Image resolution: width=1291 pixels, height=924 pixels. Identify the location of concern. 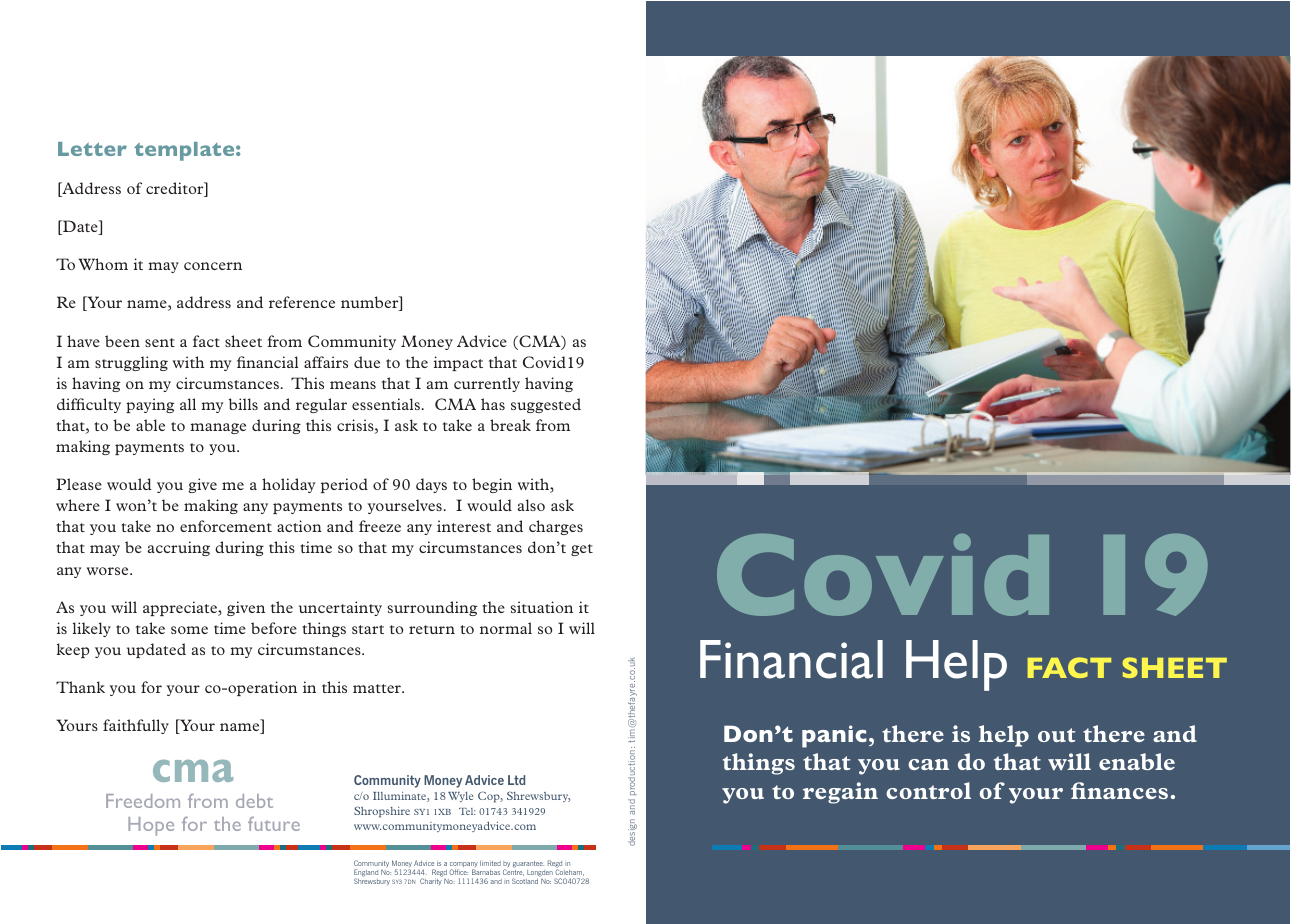
(213, 266).
